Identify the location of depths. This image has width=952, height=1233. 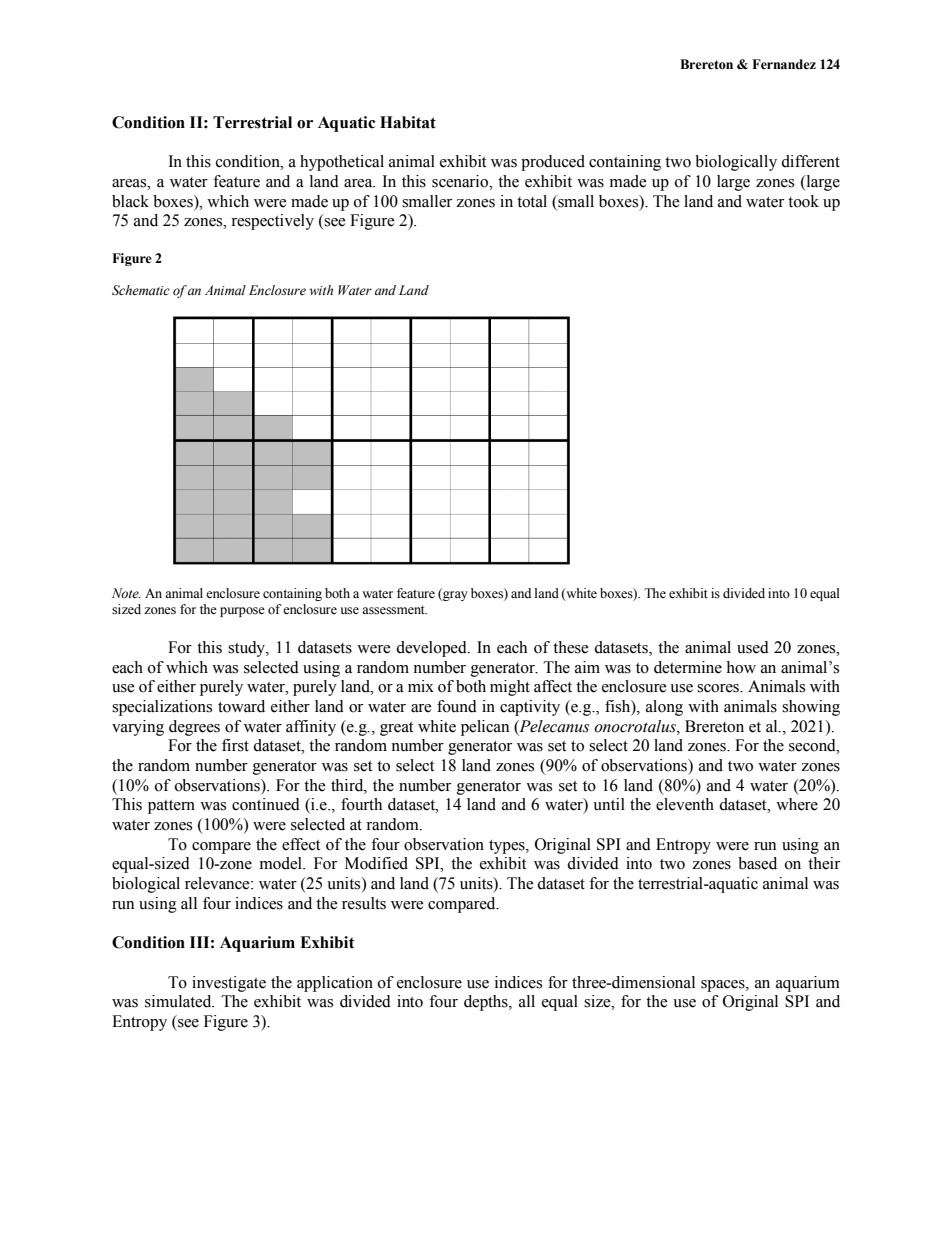
(487, 1003).
